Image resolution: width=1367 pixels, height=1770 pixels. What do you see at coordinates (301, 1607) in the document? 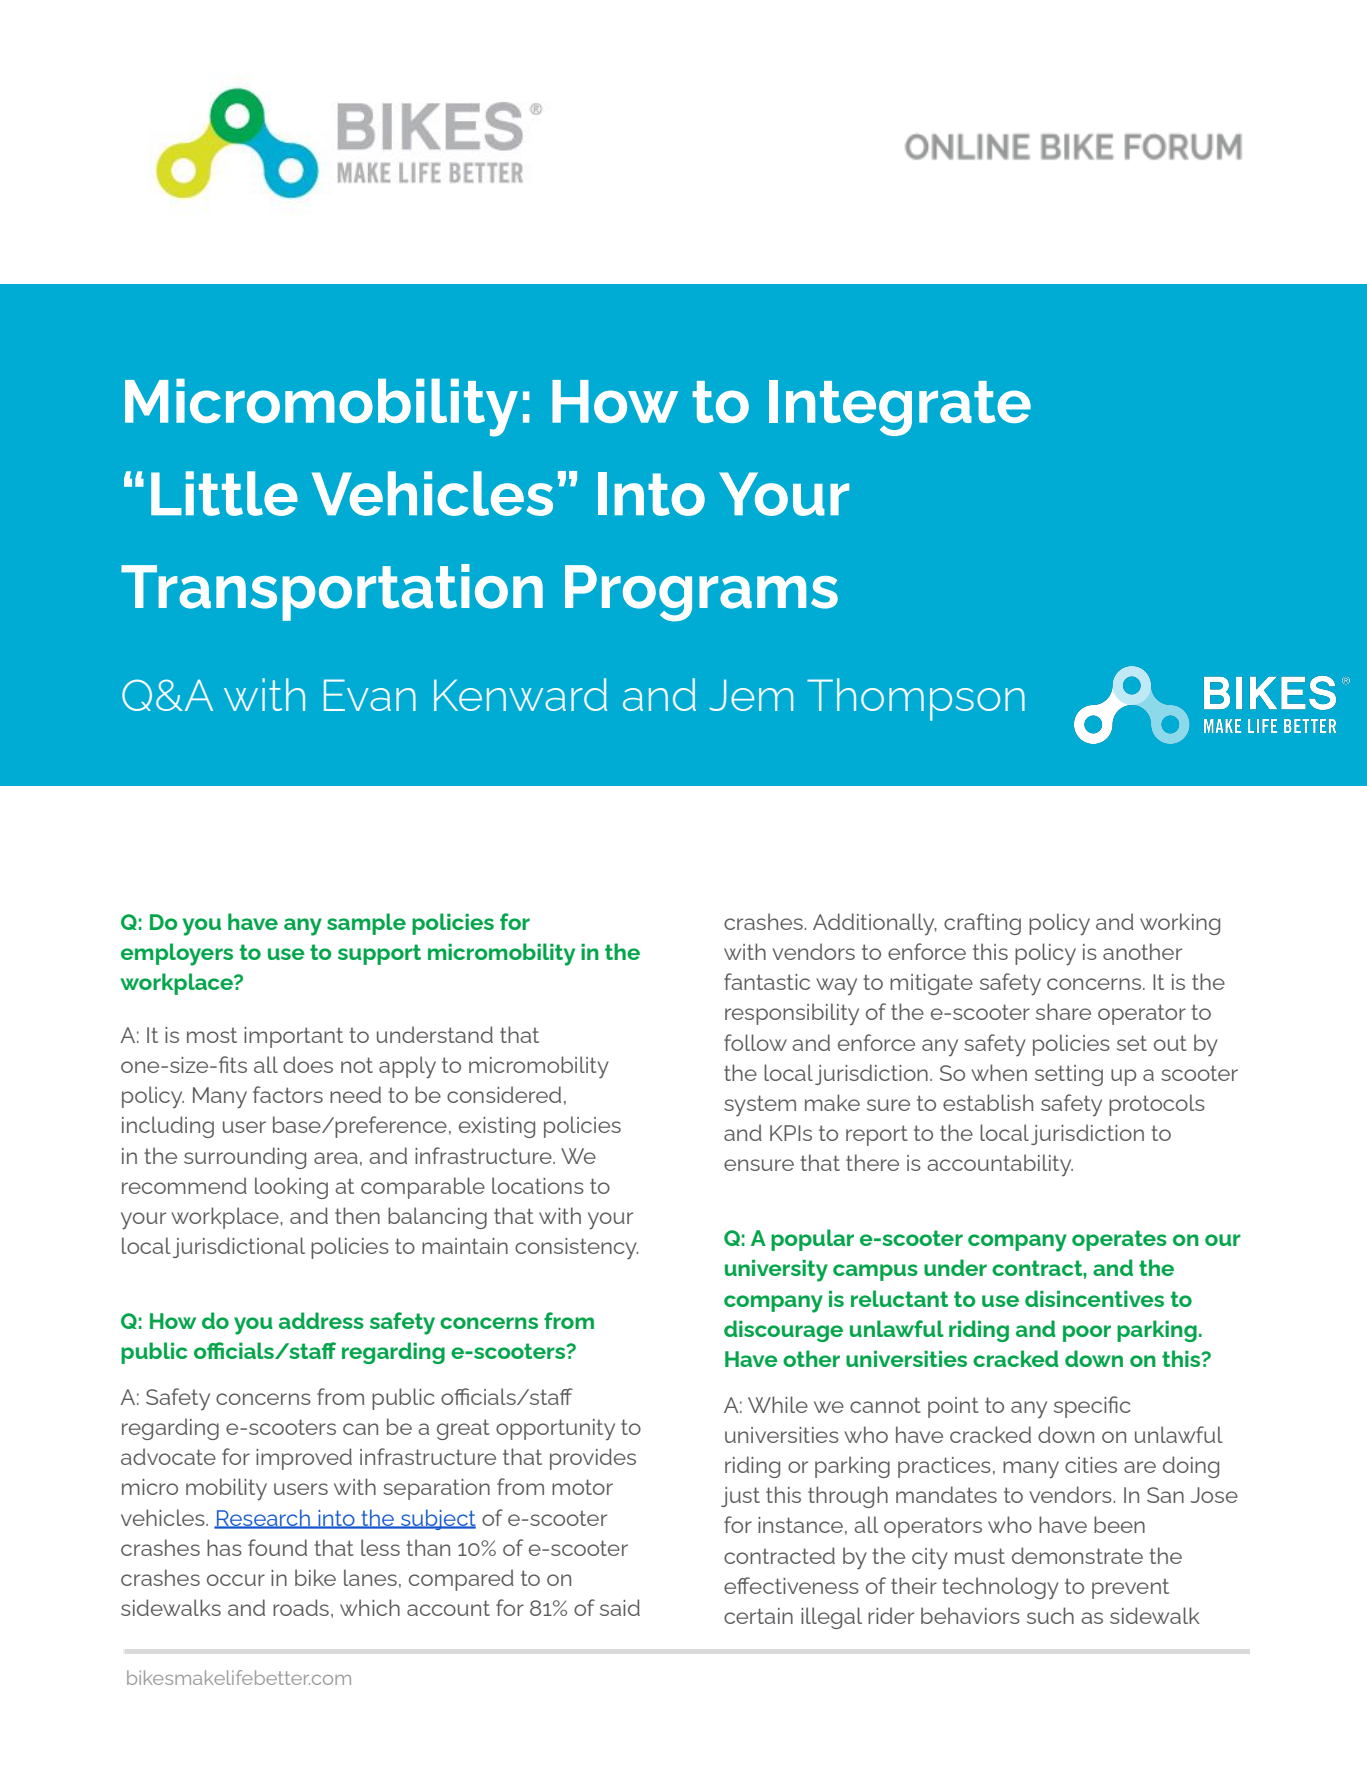
I see `roads` at bounding box center [301, 1607].
